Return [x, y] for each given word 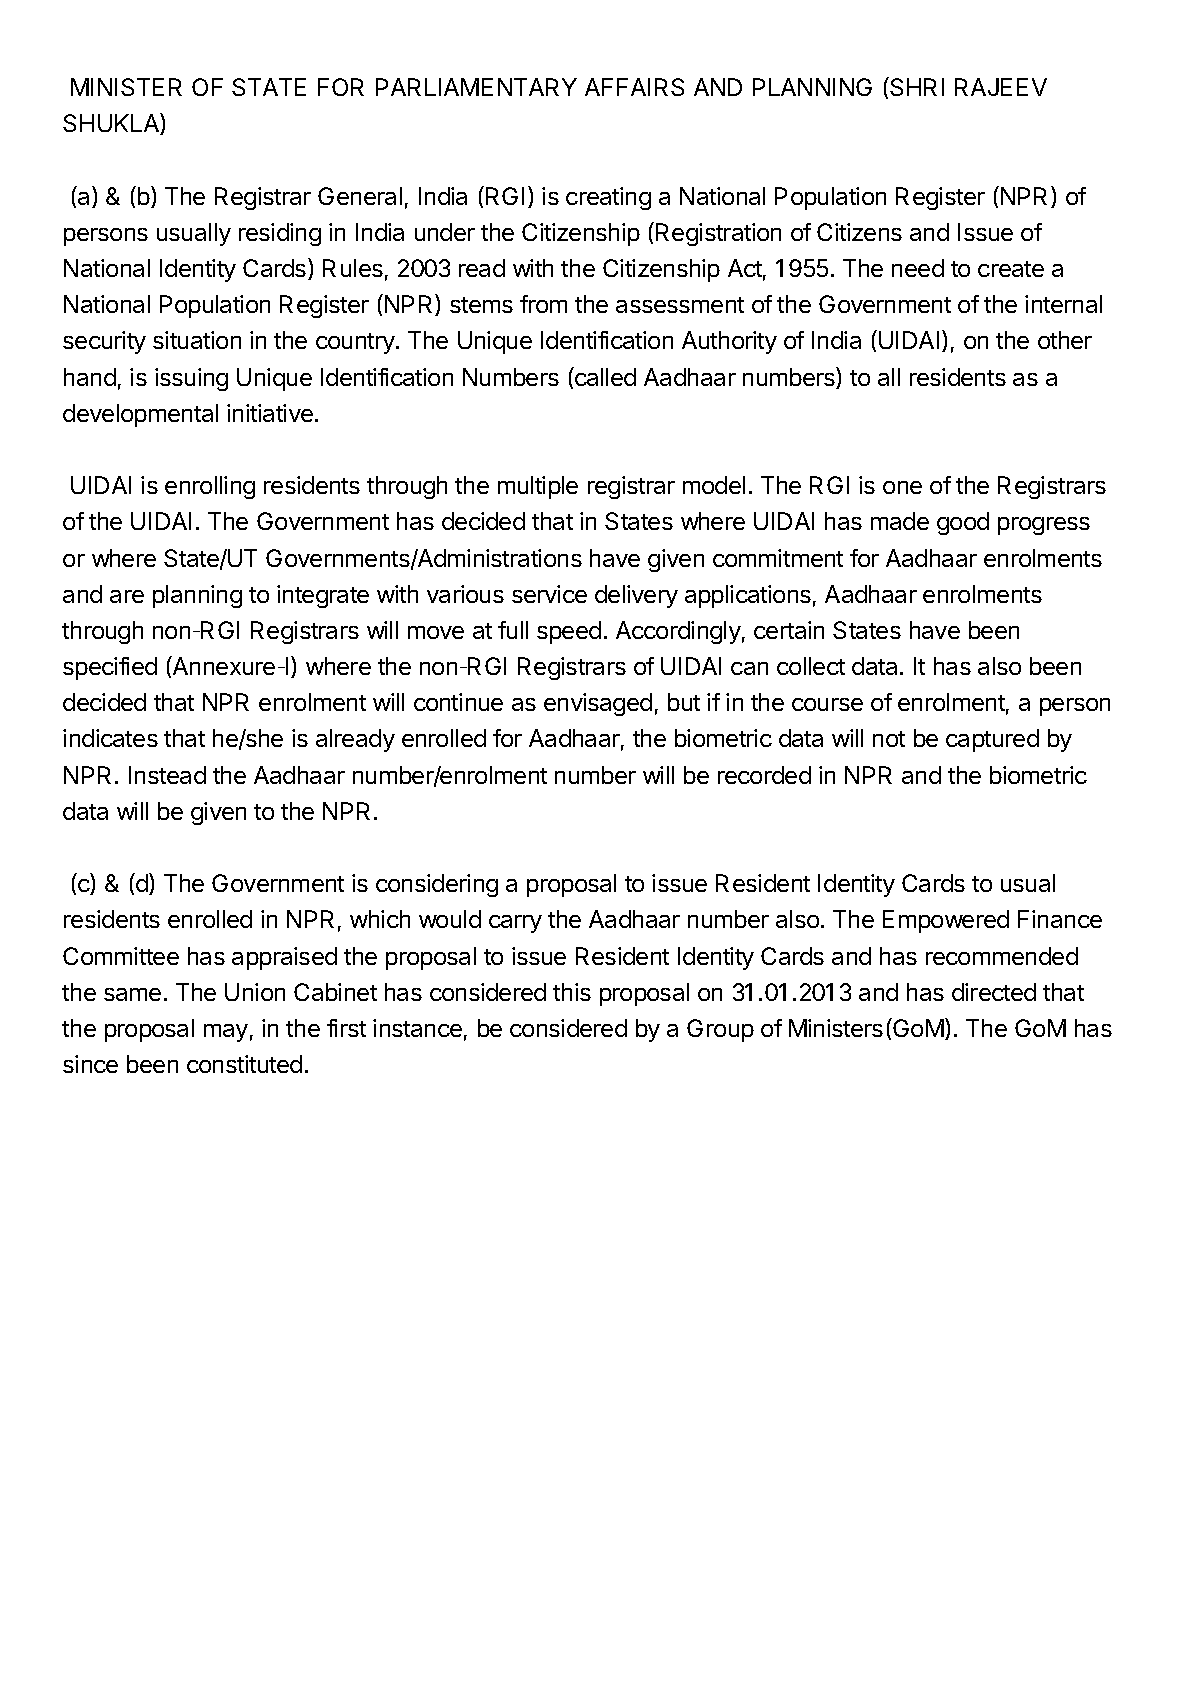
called [604, 376]
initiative [270, 413]
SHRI [916, 86]
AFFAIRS [634, 87]
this [572, 992]
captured [992, 740]
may [226, 1033]
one [902, 487]
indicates [110, 738]
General [360, 196]
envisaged [598, 704]
